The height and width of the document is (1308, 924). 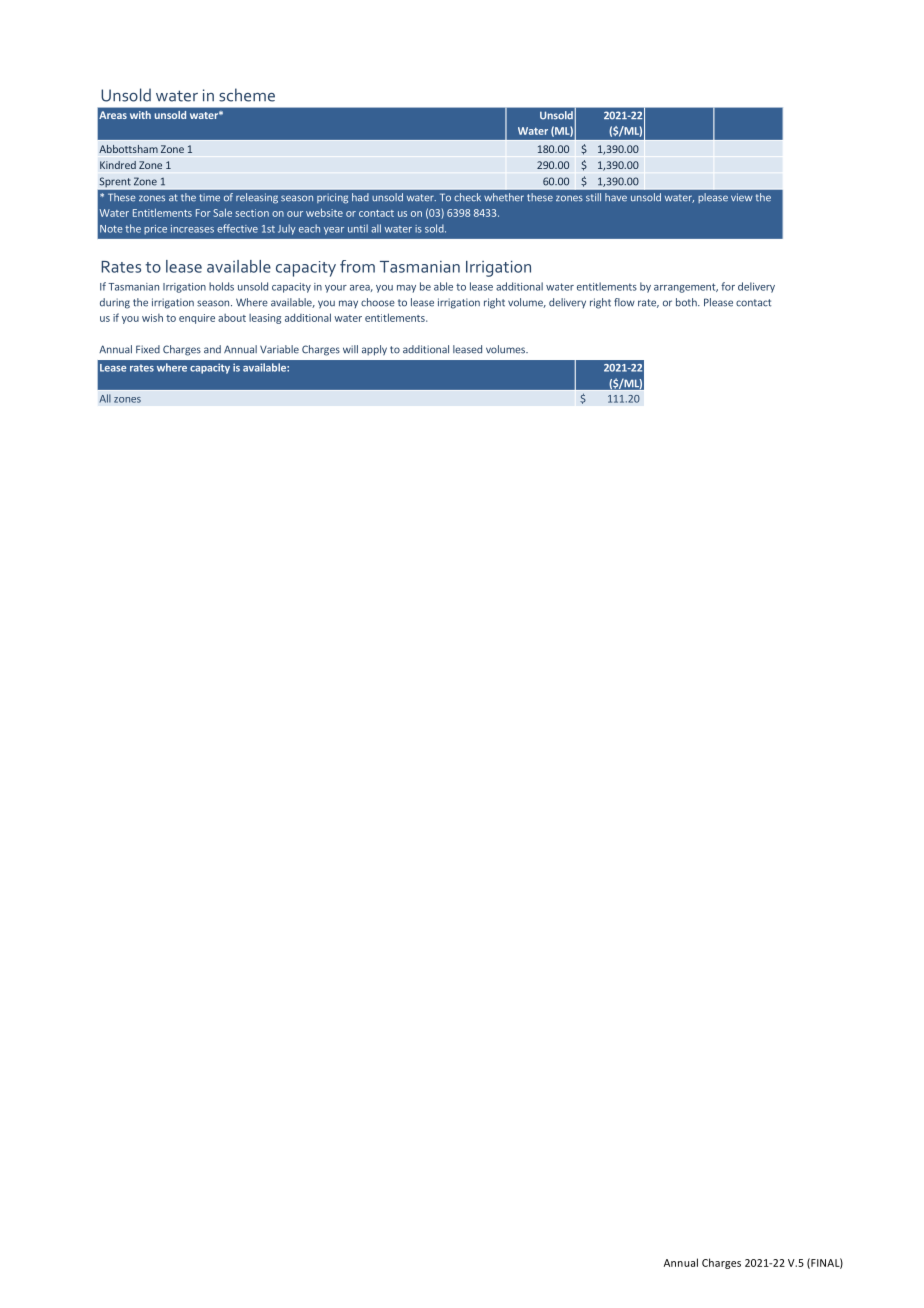 I want to click on and, so click(x=212, y=349).
